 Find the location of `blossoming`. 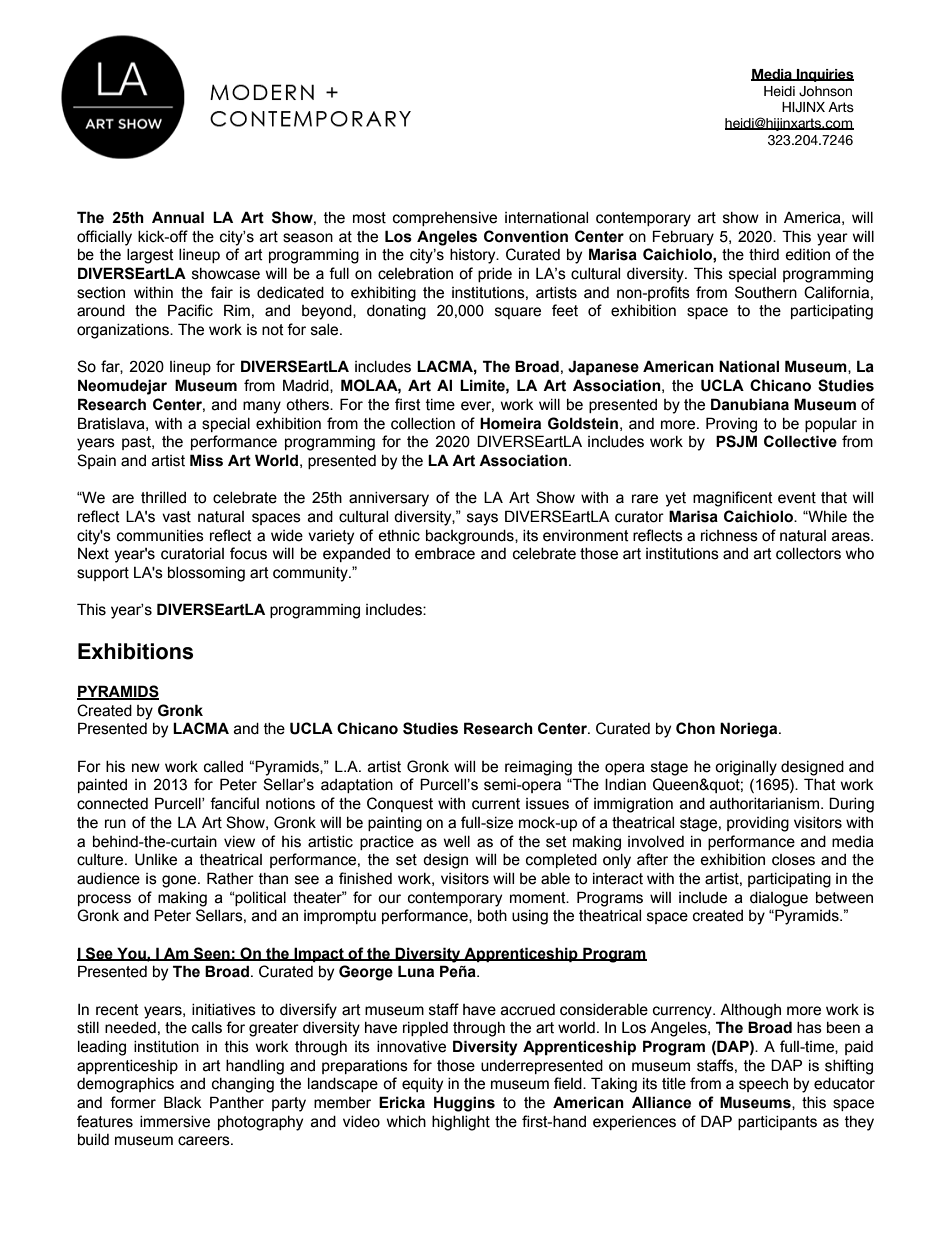

blossoming is located at coordinates (206, 574).
